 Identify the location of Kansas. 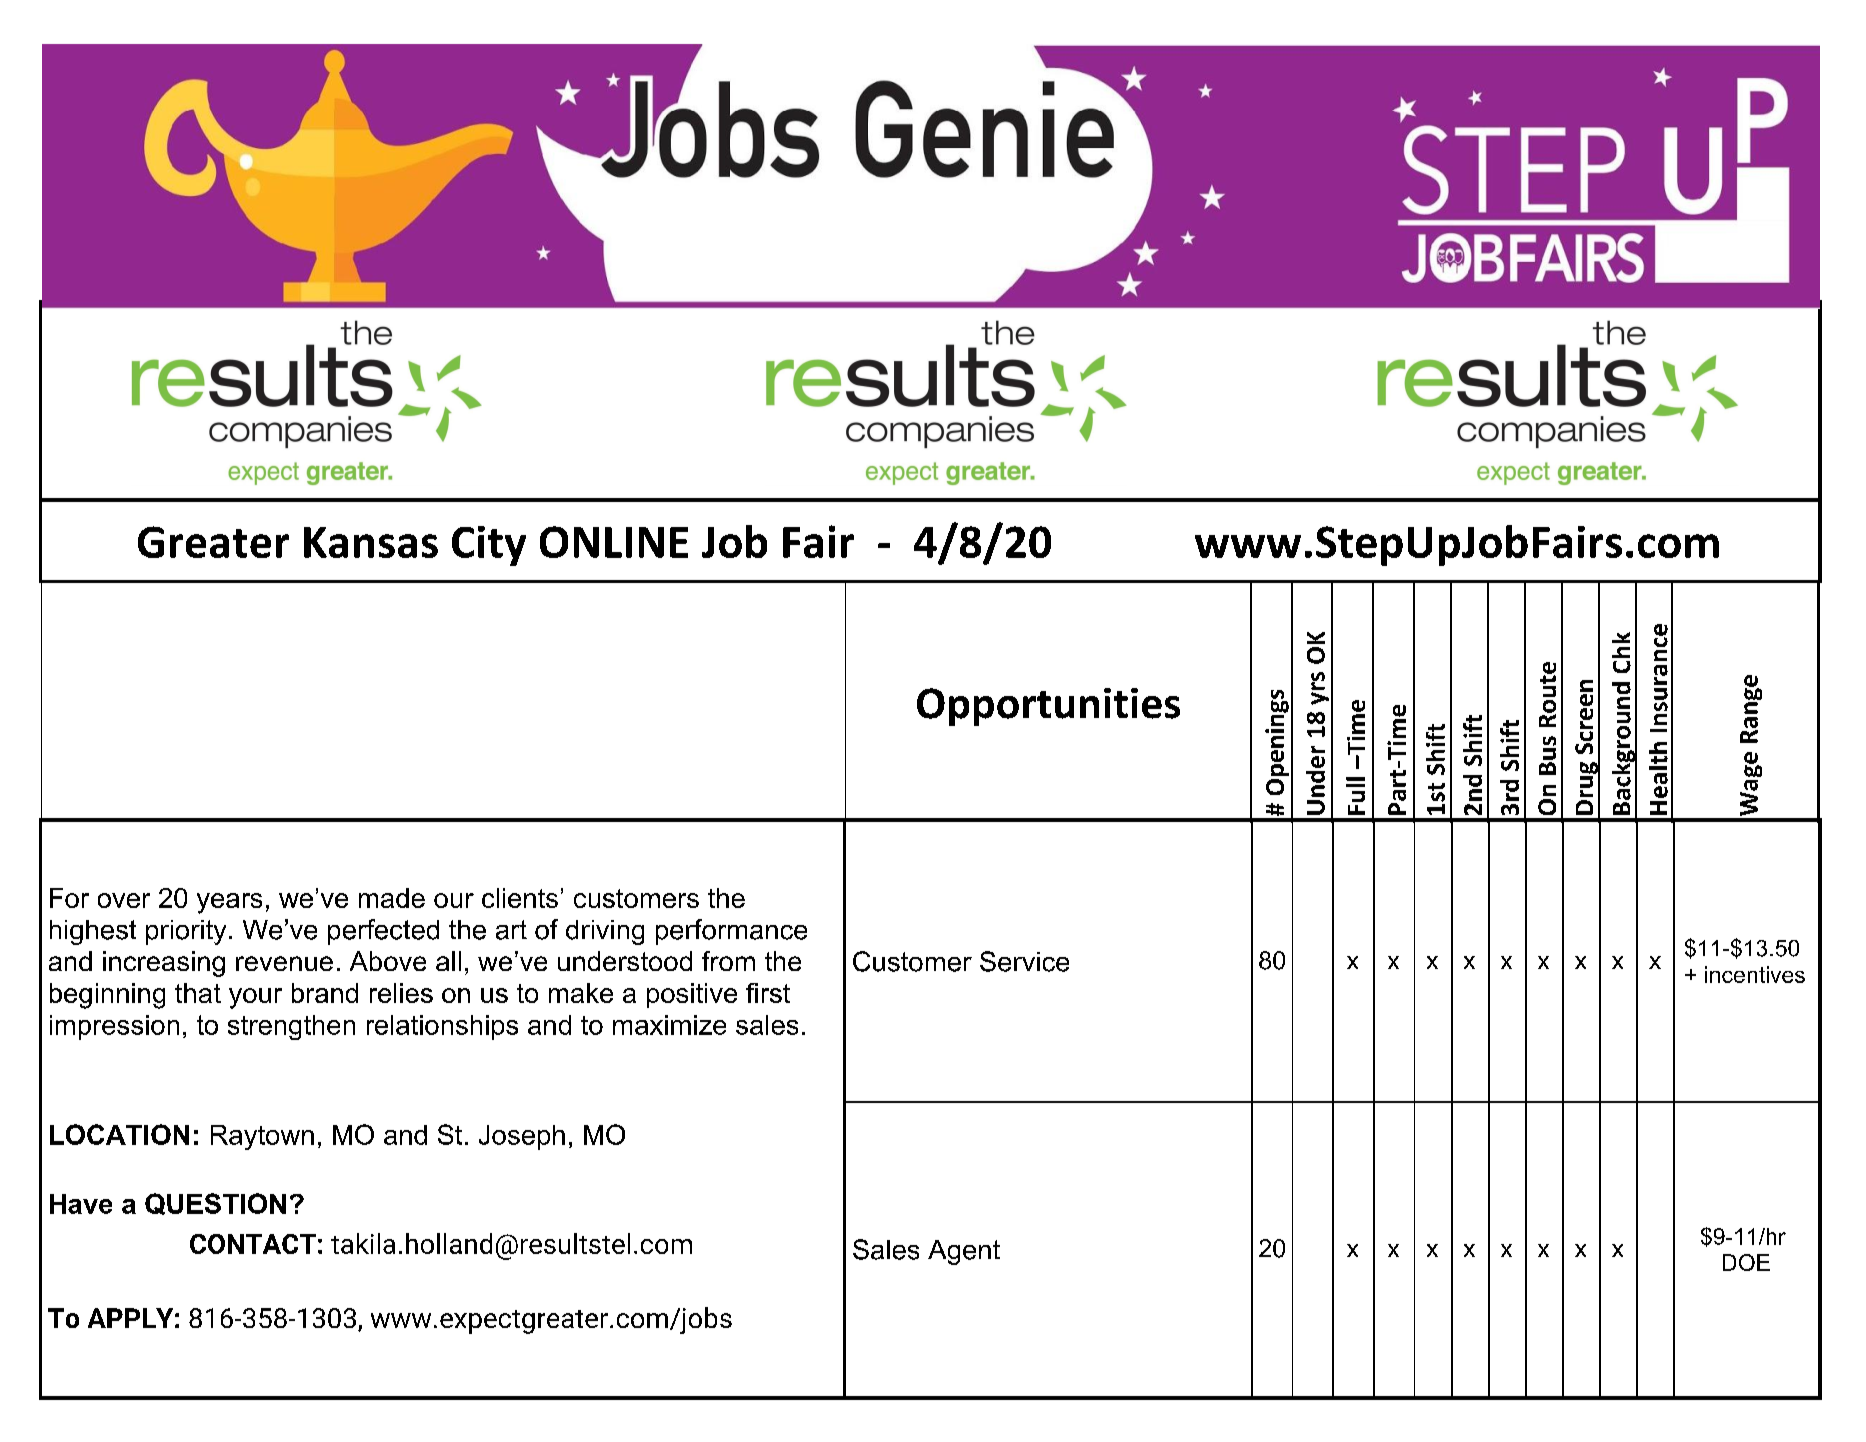
(371, 542).
